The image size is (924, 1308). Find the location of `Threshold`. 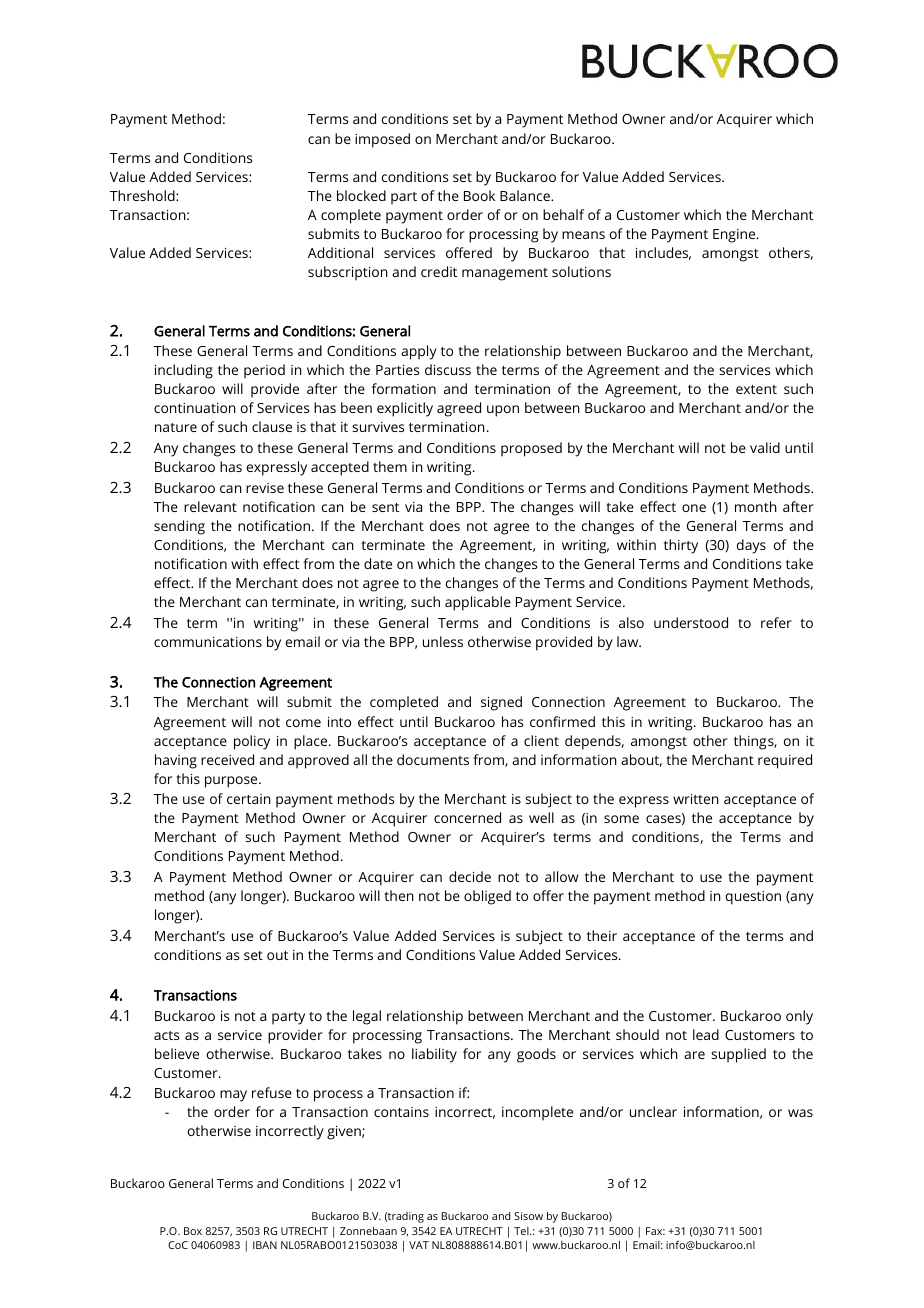

Threshold is located at coordinates (143, 195).
